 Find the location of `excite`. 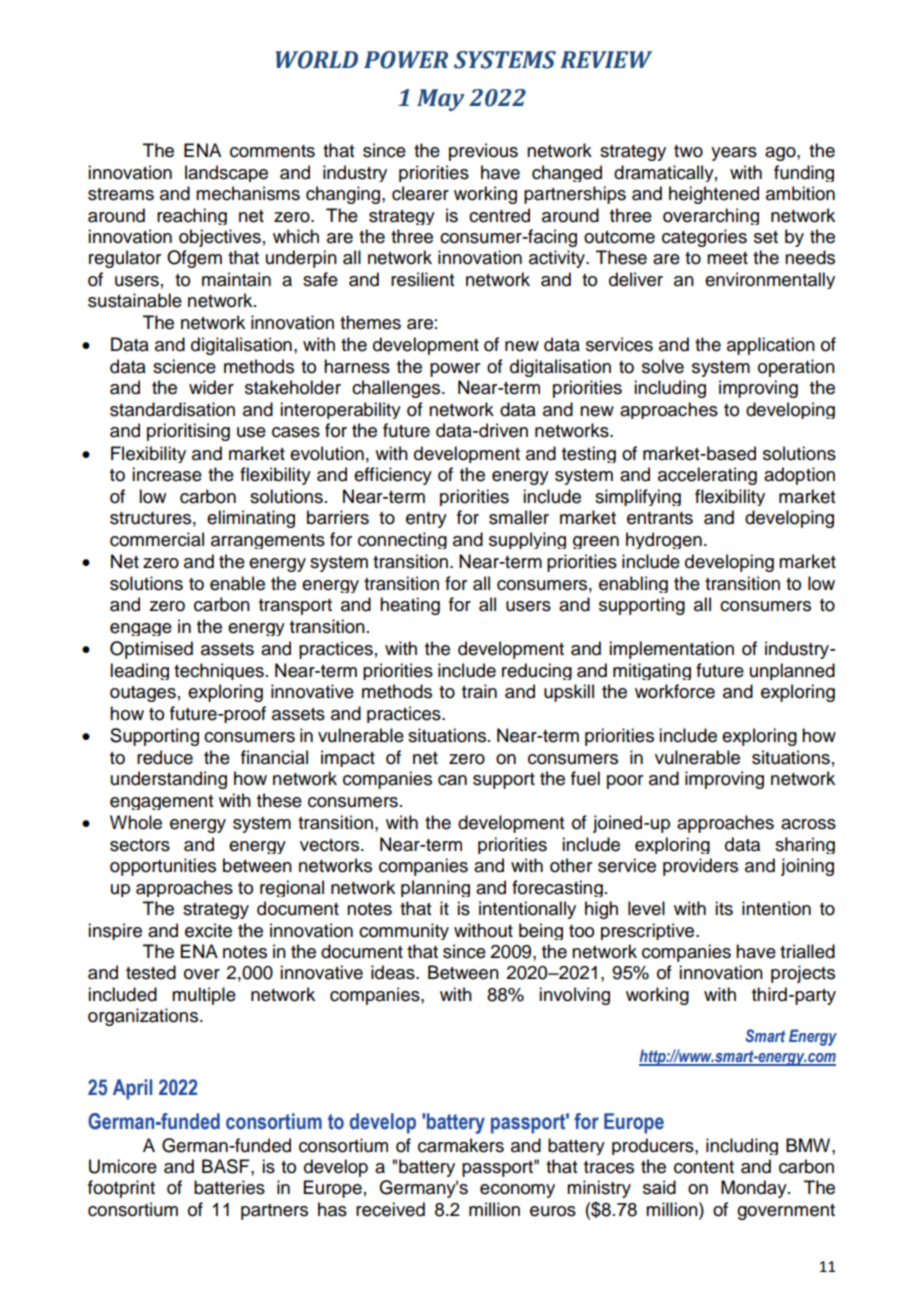

excite is located at coordinates (208, 930).
